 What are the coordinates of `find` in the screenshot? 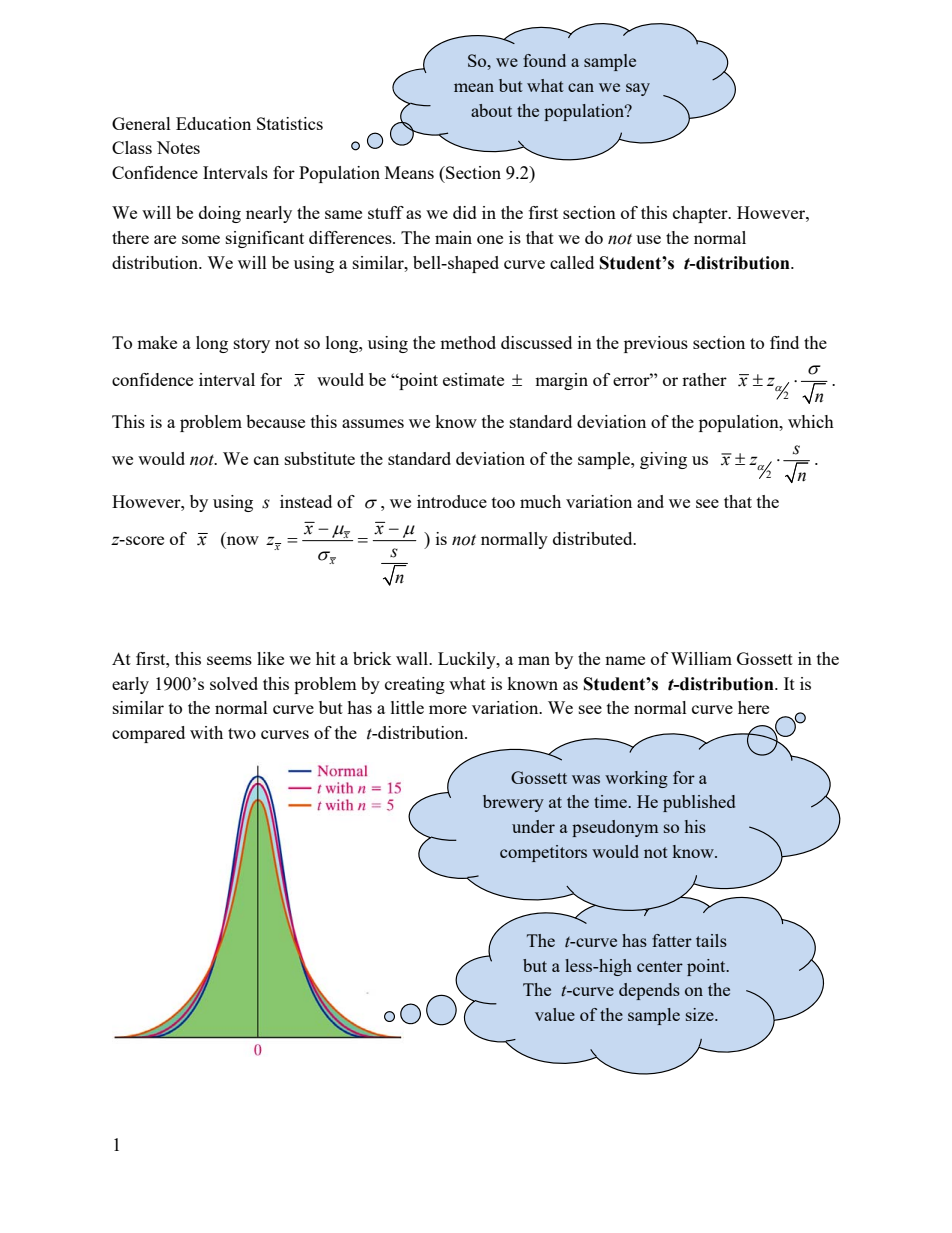 It's located at (784, 342).
